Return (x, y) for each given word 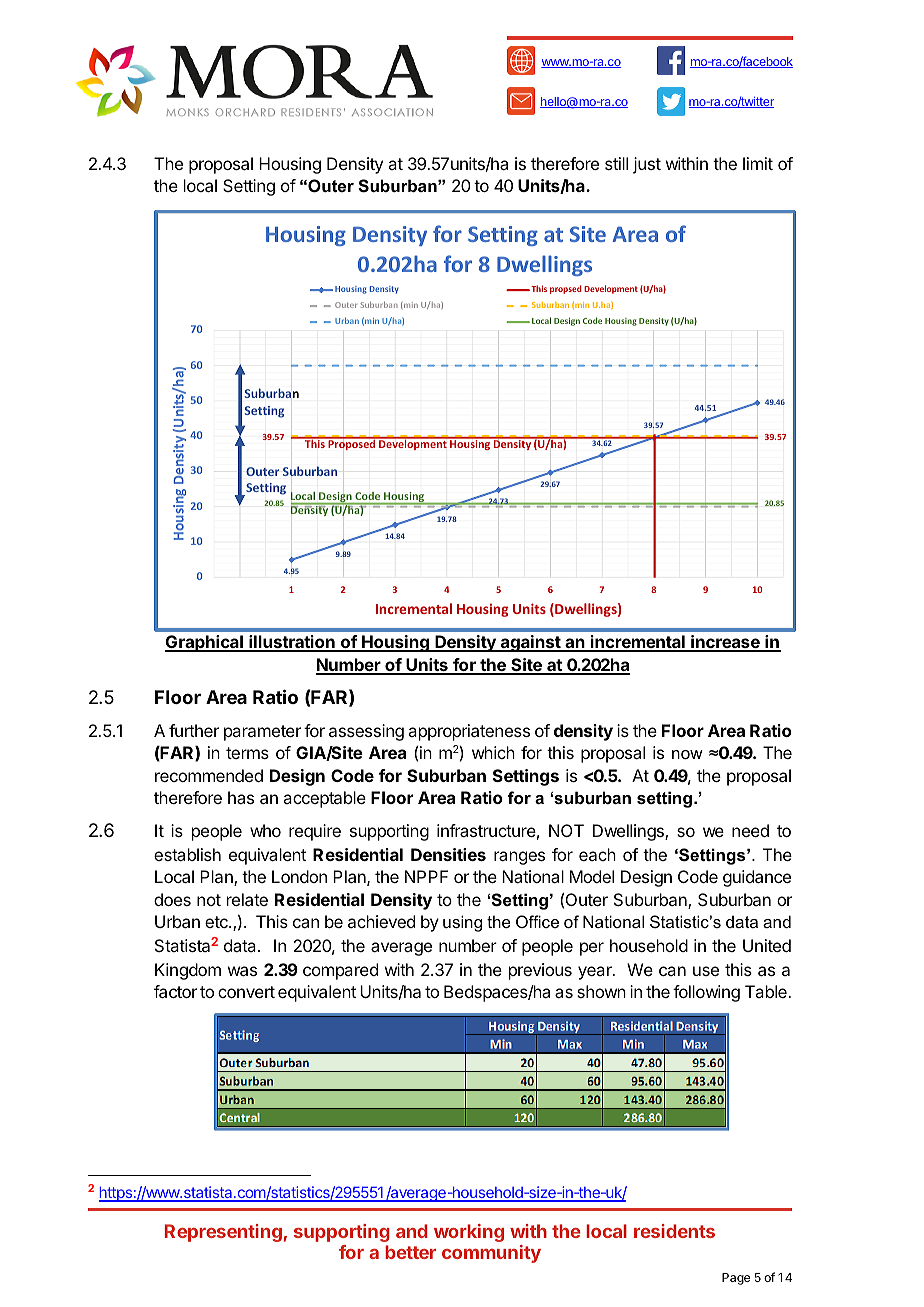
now (687, 754)
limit (758, 163)
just (647, 165)
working (469, 1233)
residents (674, 1231)
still (616, 163)
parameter (262, 733)
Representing (223, 1233)
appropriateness (469, 732)
